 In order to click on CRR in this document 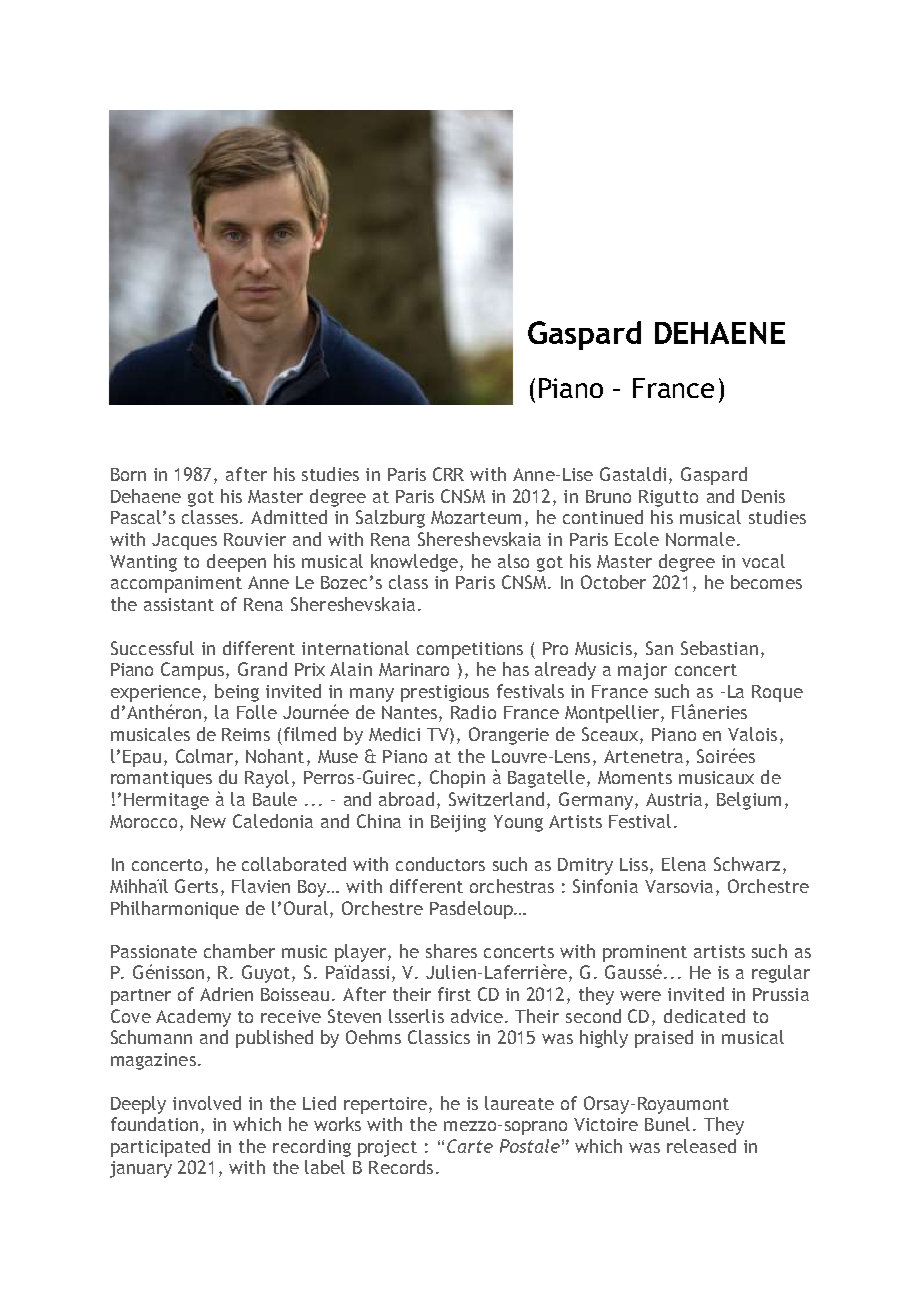, I will do `click(448, 474)`.
